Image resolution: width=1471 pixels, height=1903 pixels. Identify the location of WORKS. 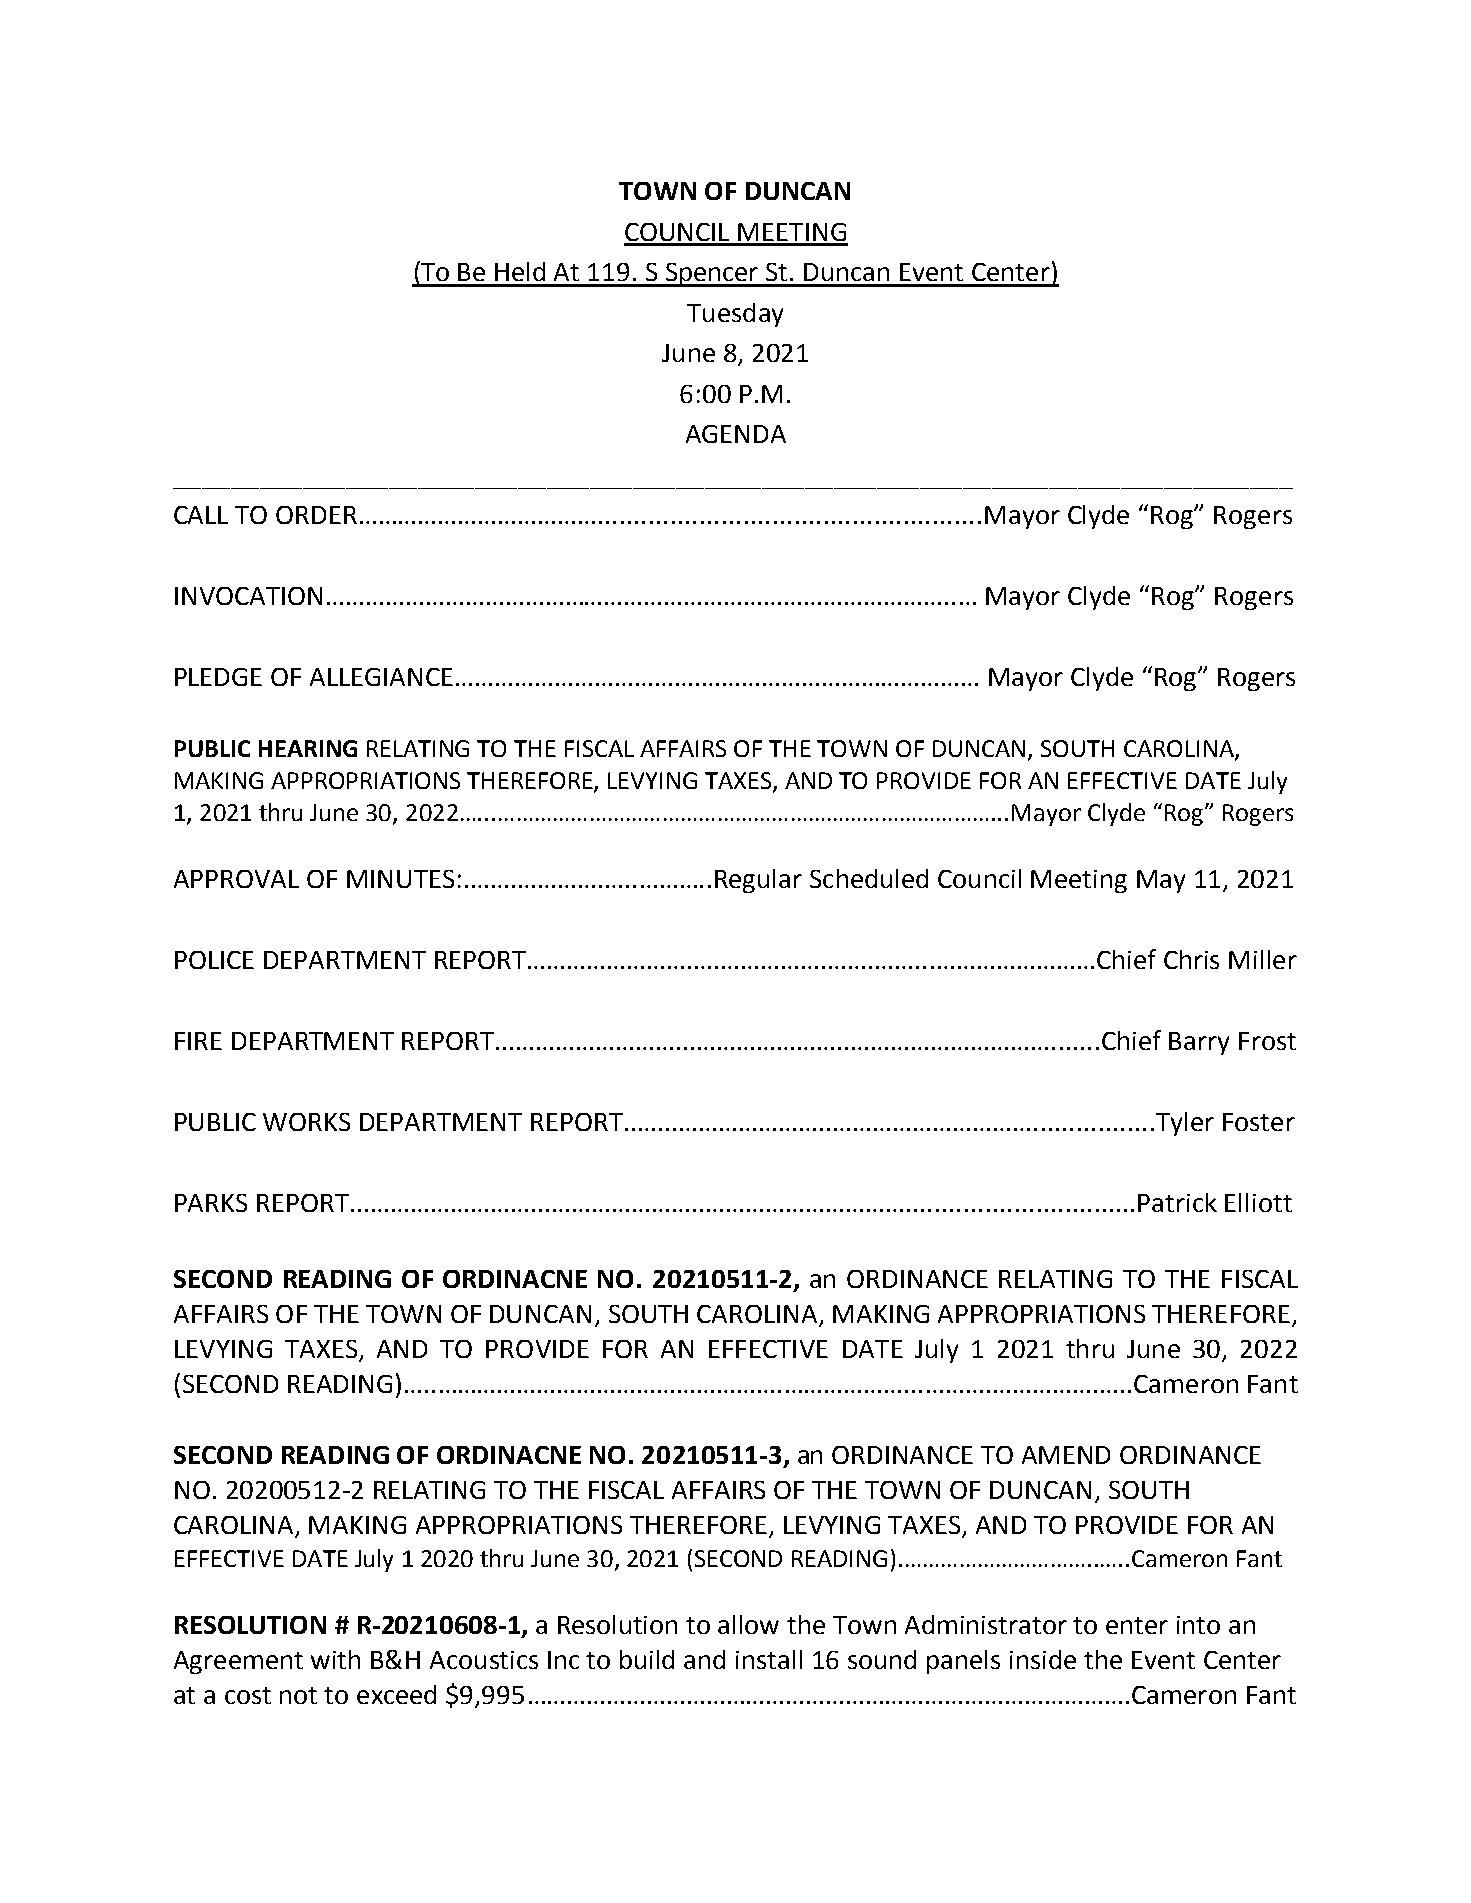
(306, 1122).
